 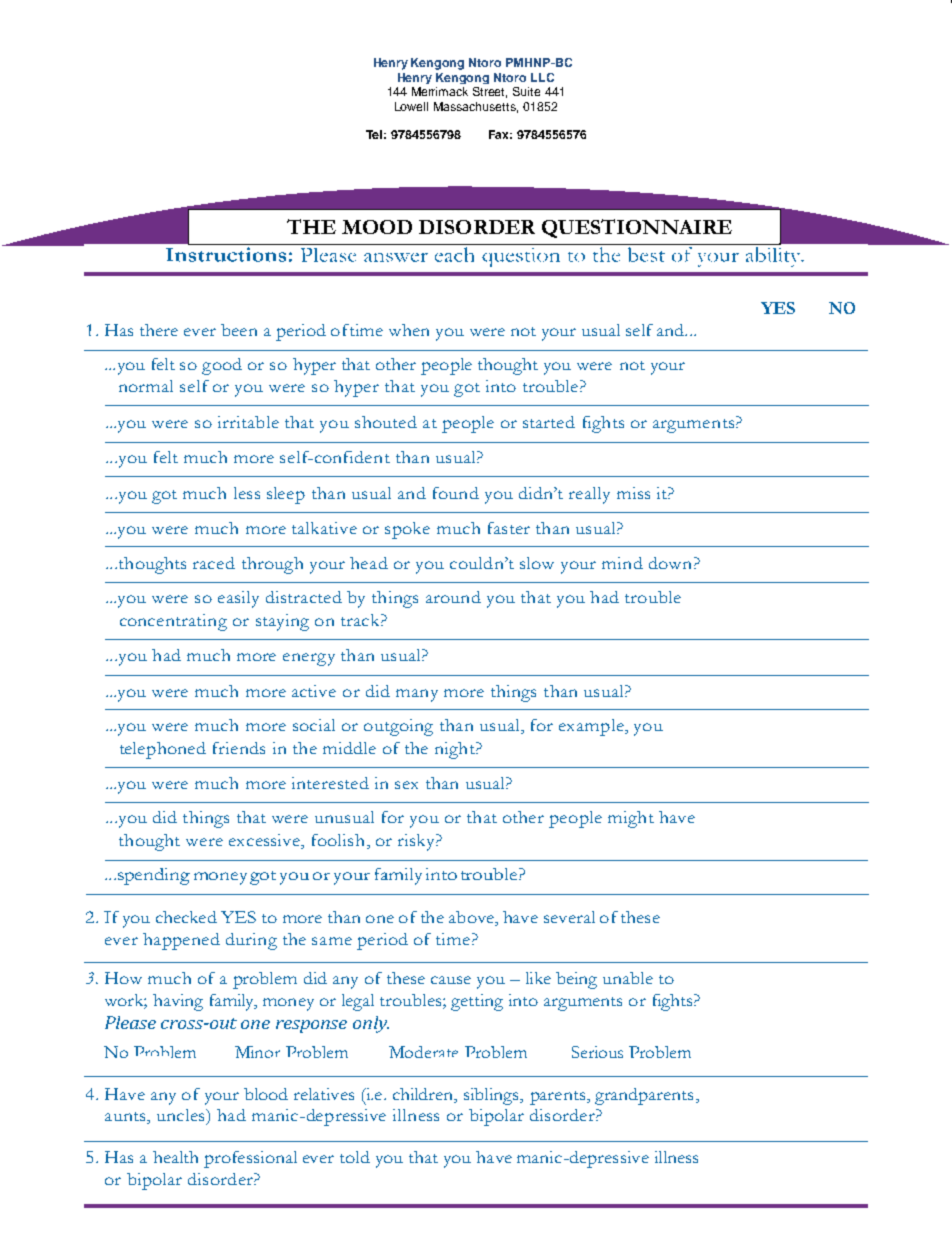 What do you see at coordinates (355, 1157) in the screenshot?
I see `told` at bounding box center [355, 1157].
